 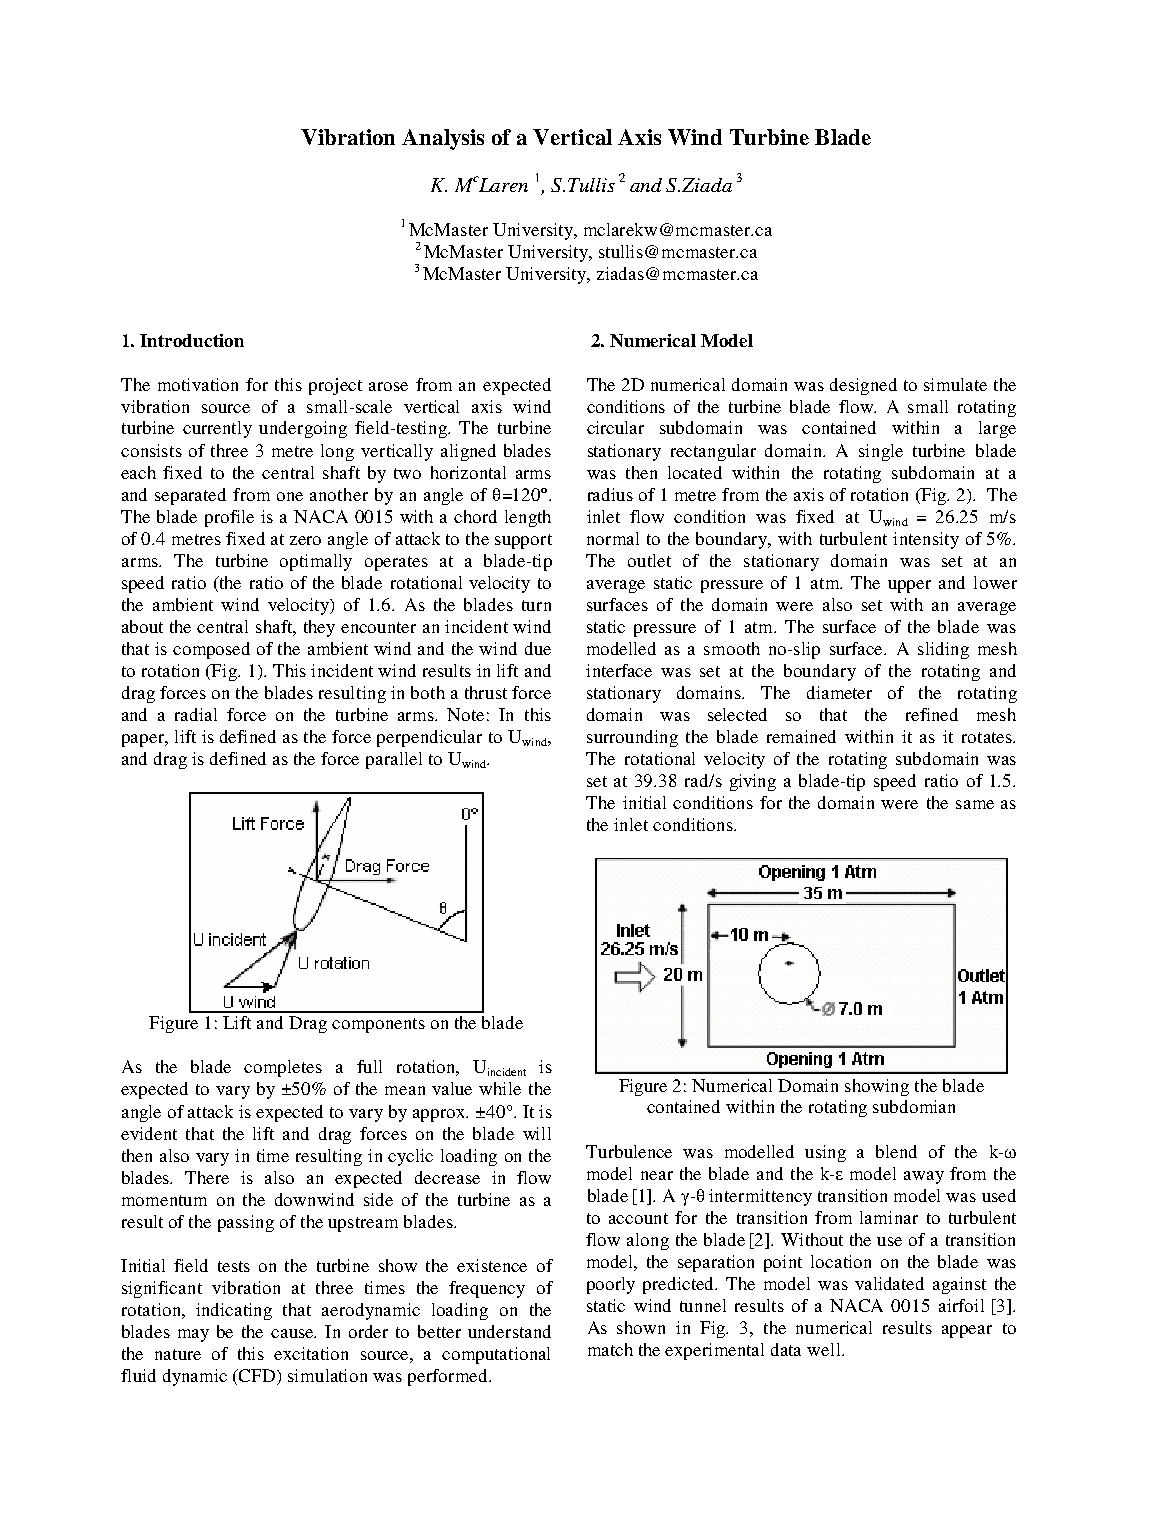 What do you see at coordinates (443, 139) in the screenshot?
I see `Analysis` at bounding box center [443, 139].
